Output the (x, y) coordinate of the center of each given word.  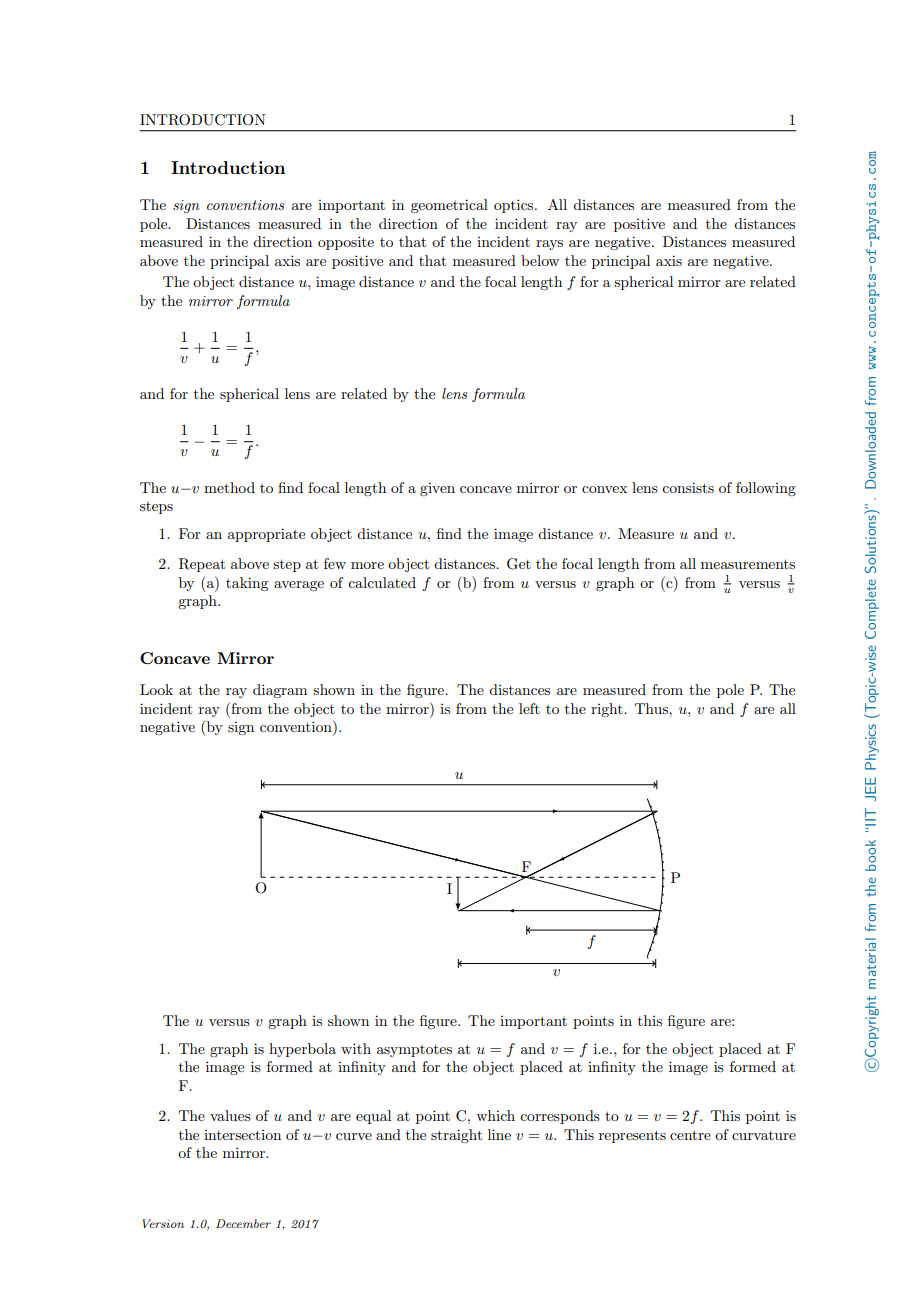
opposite (346, 243)
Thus (652, 708)
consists (688, 487)
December (243, 1223)
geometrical (449, 206)
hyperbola (302, 1050)
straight (456, 1136)
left (529, 708)
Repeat (202, 565)
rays (549, 245)
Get (519, 564)
